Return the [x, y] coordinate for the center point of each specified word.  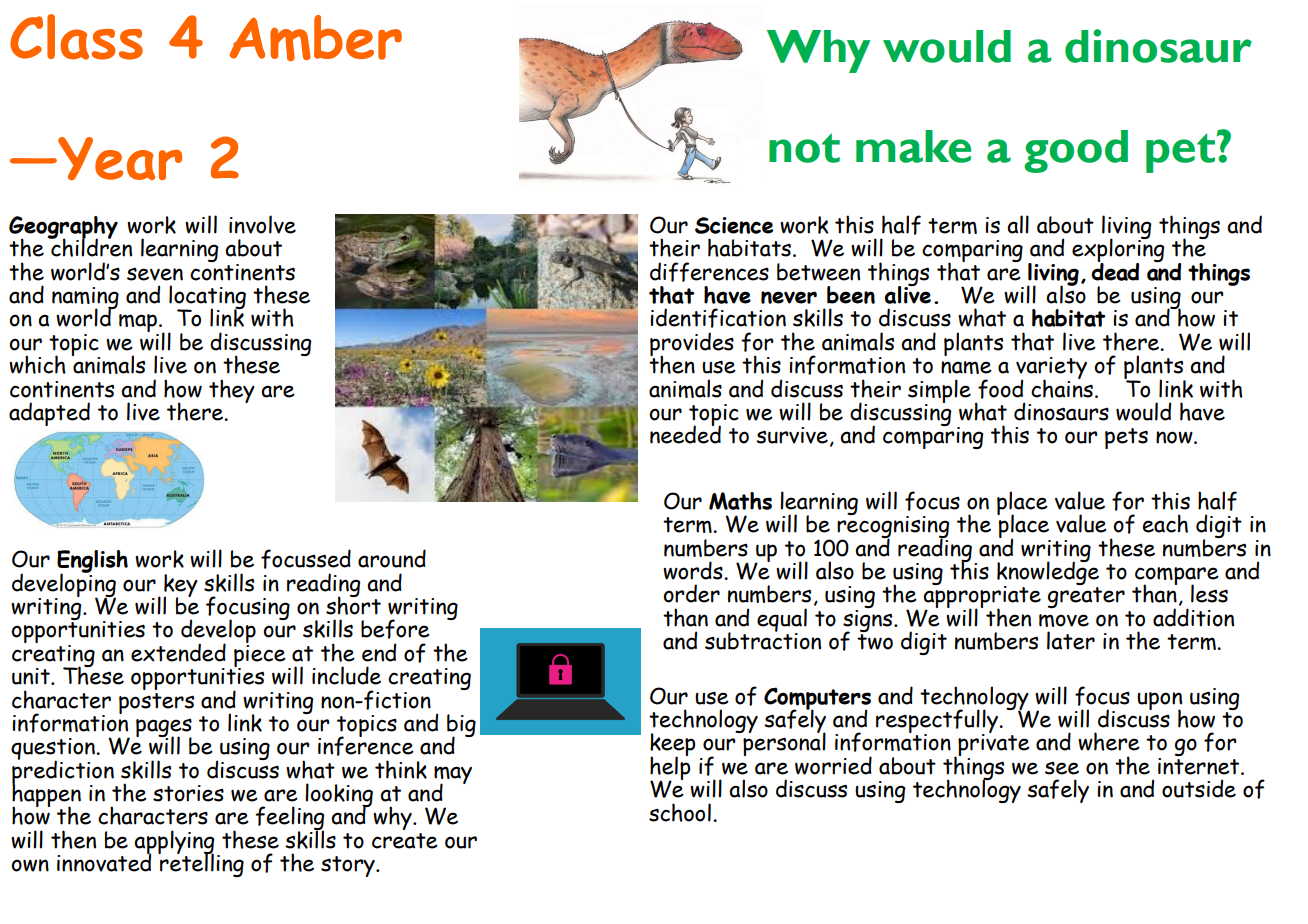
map [139, 324]
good [1076, 151]
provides [692, 345]
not [804, 148]
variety [1051, 369]
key [180, 586]
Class [76, 37]
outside [1199, 788]
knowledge [1048, 573]
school [680, 812]
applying [174, 843]
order [691, 593]
